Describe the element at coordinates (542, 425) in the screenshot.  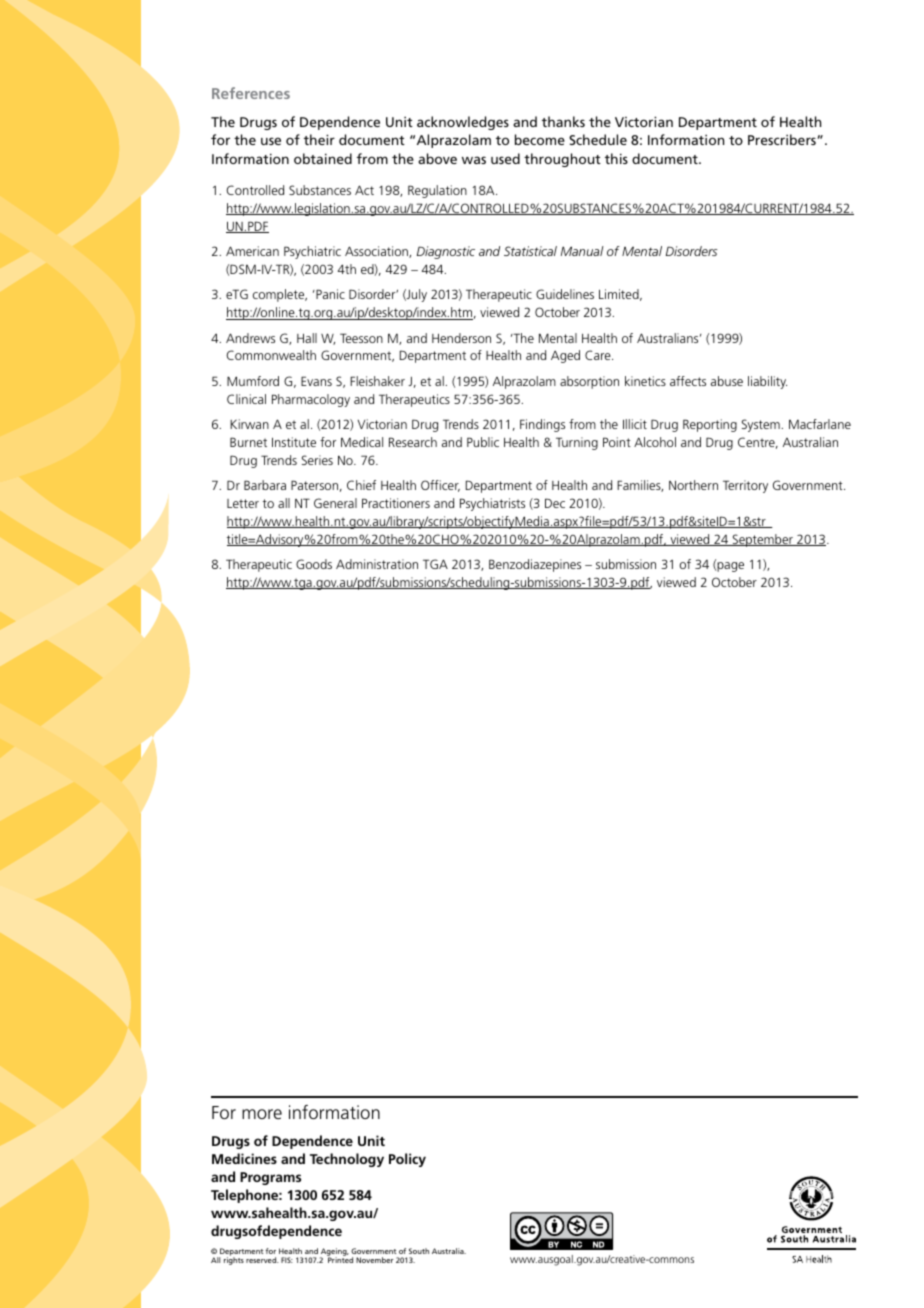
I see `Findings` at that location.
